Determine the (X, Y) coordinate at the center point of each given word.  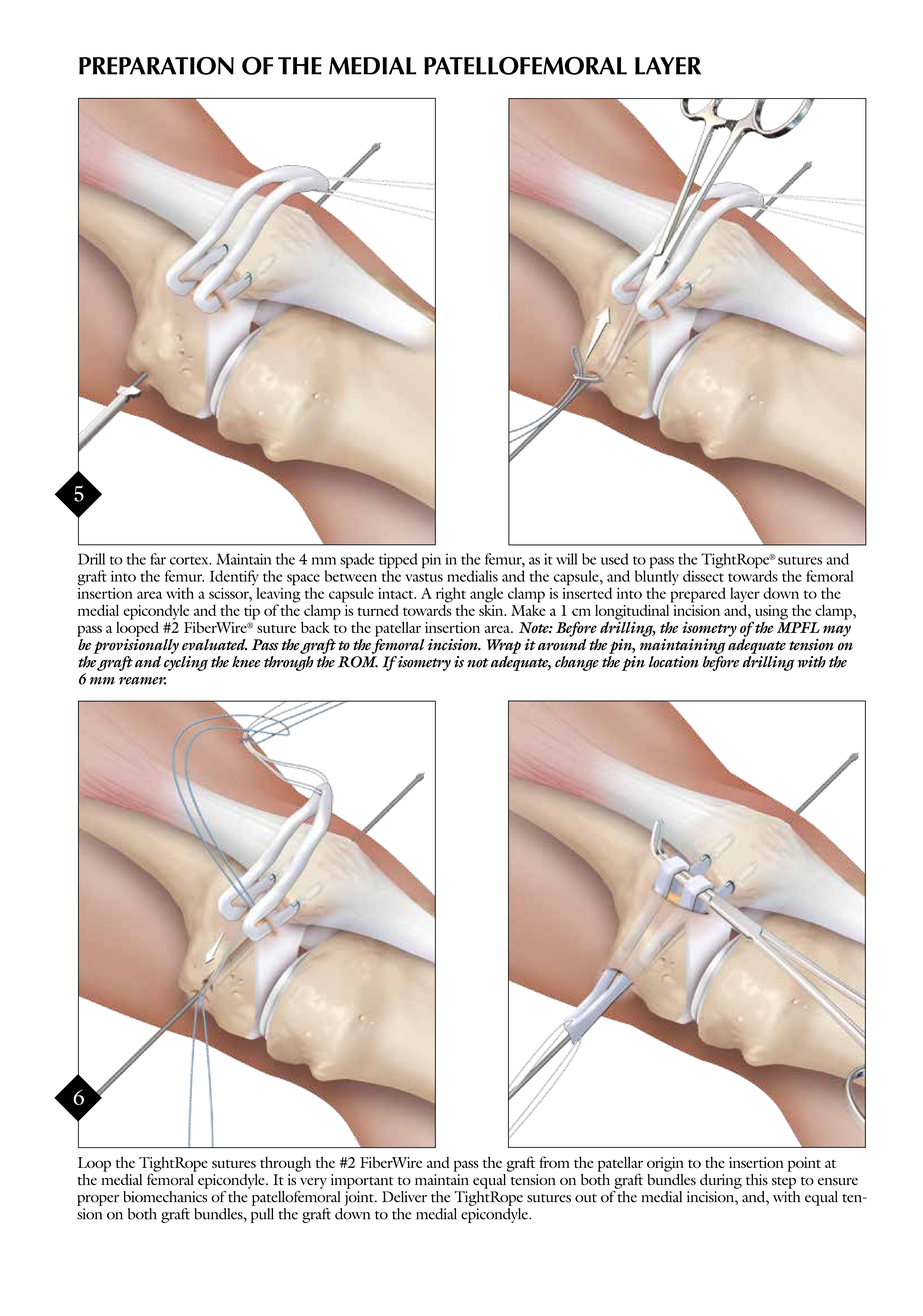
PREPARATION (156, 66)
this (757, 1179)
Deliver (404, 1197)
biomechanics (165, 1195)
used (614, 559)
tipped (398, 562)
